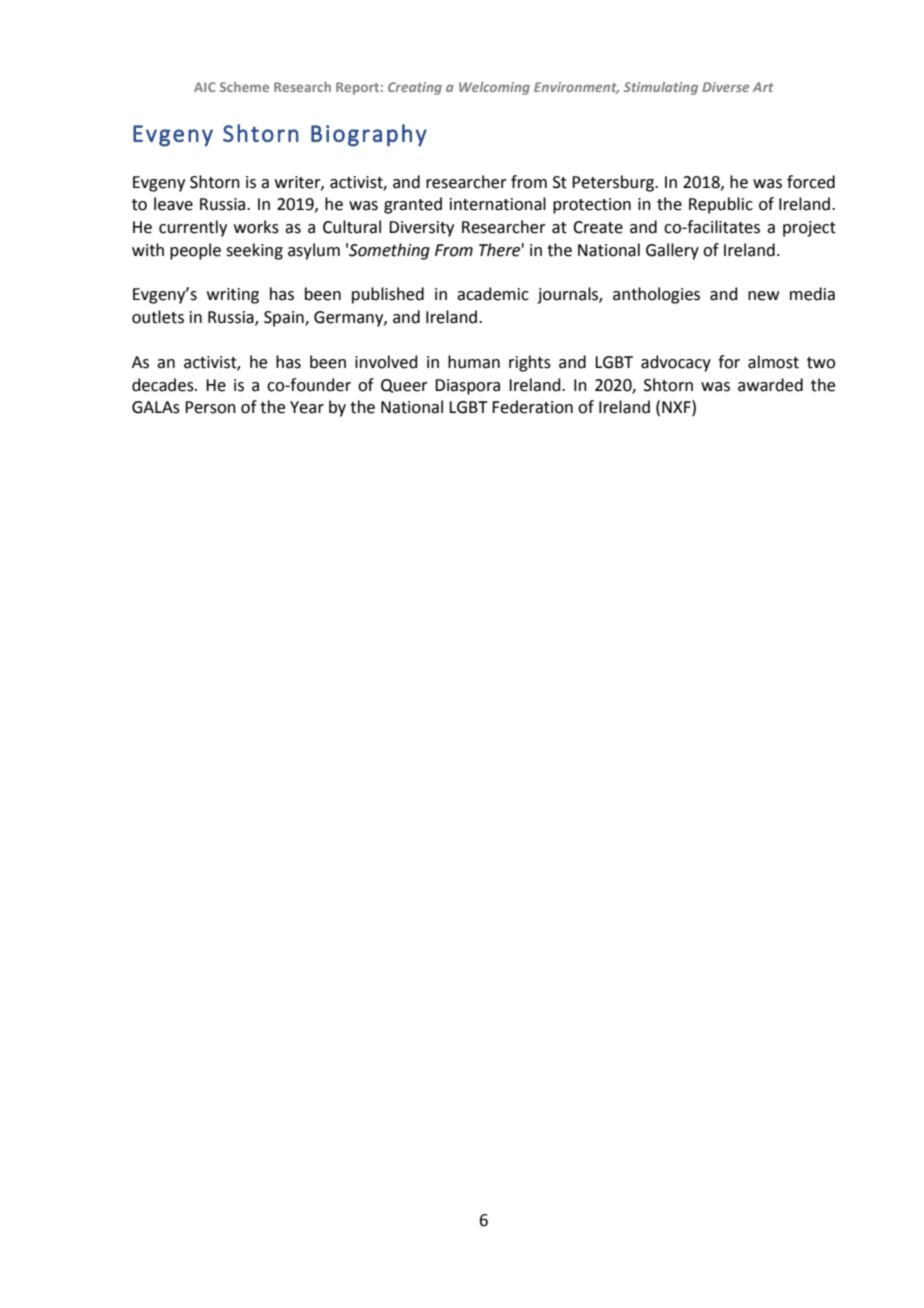 This screenshot has height=1308, width=924. I want to click on Welcoming, so click(494, 88).
